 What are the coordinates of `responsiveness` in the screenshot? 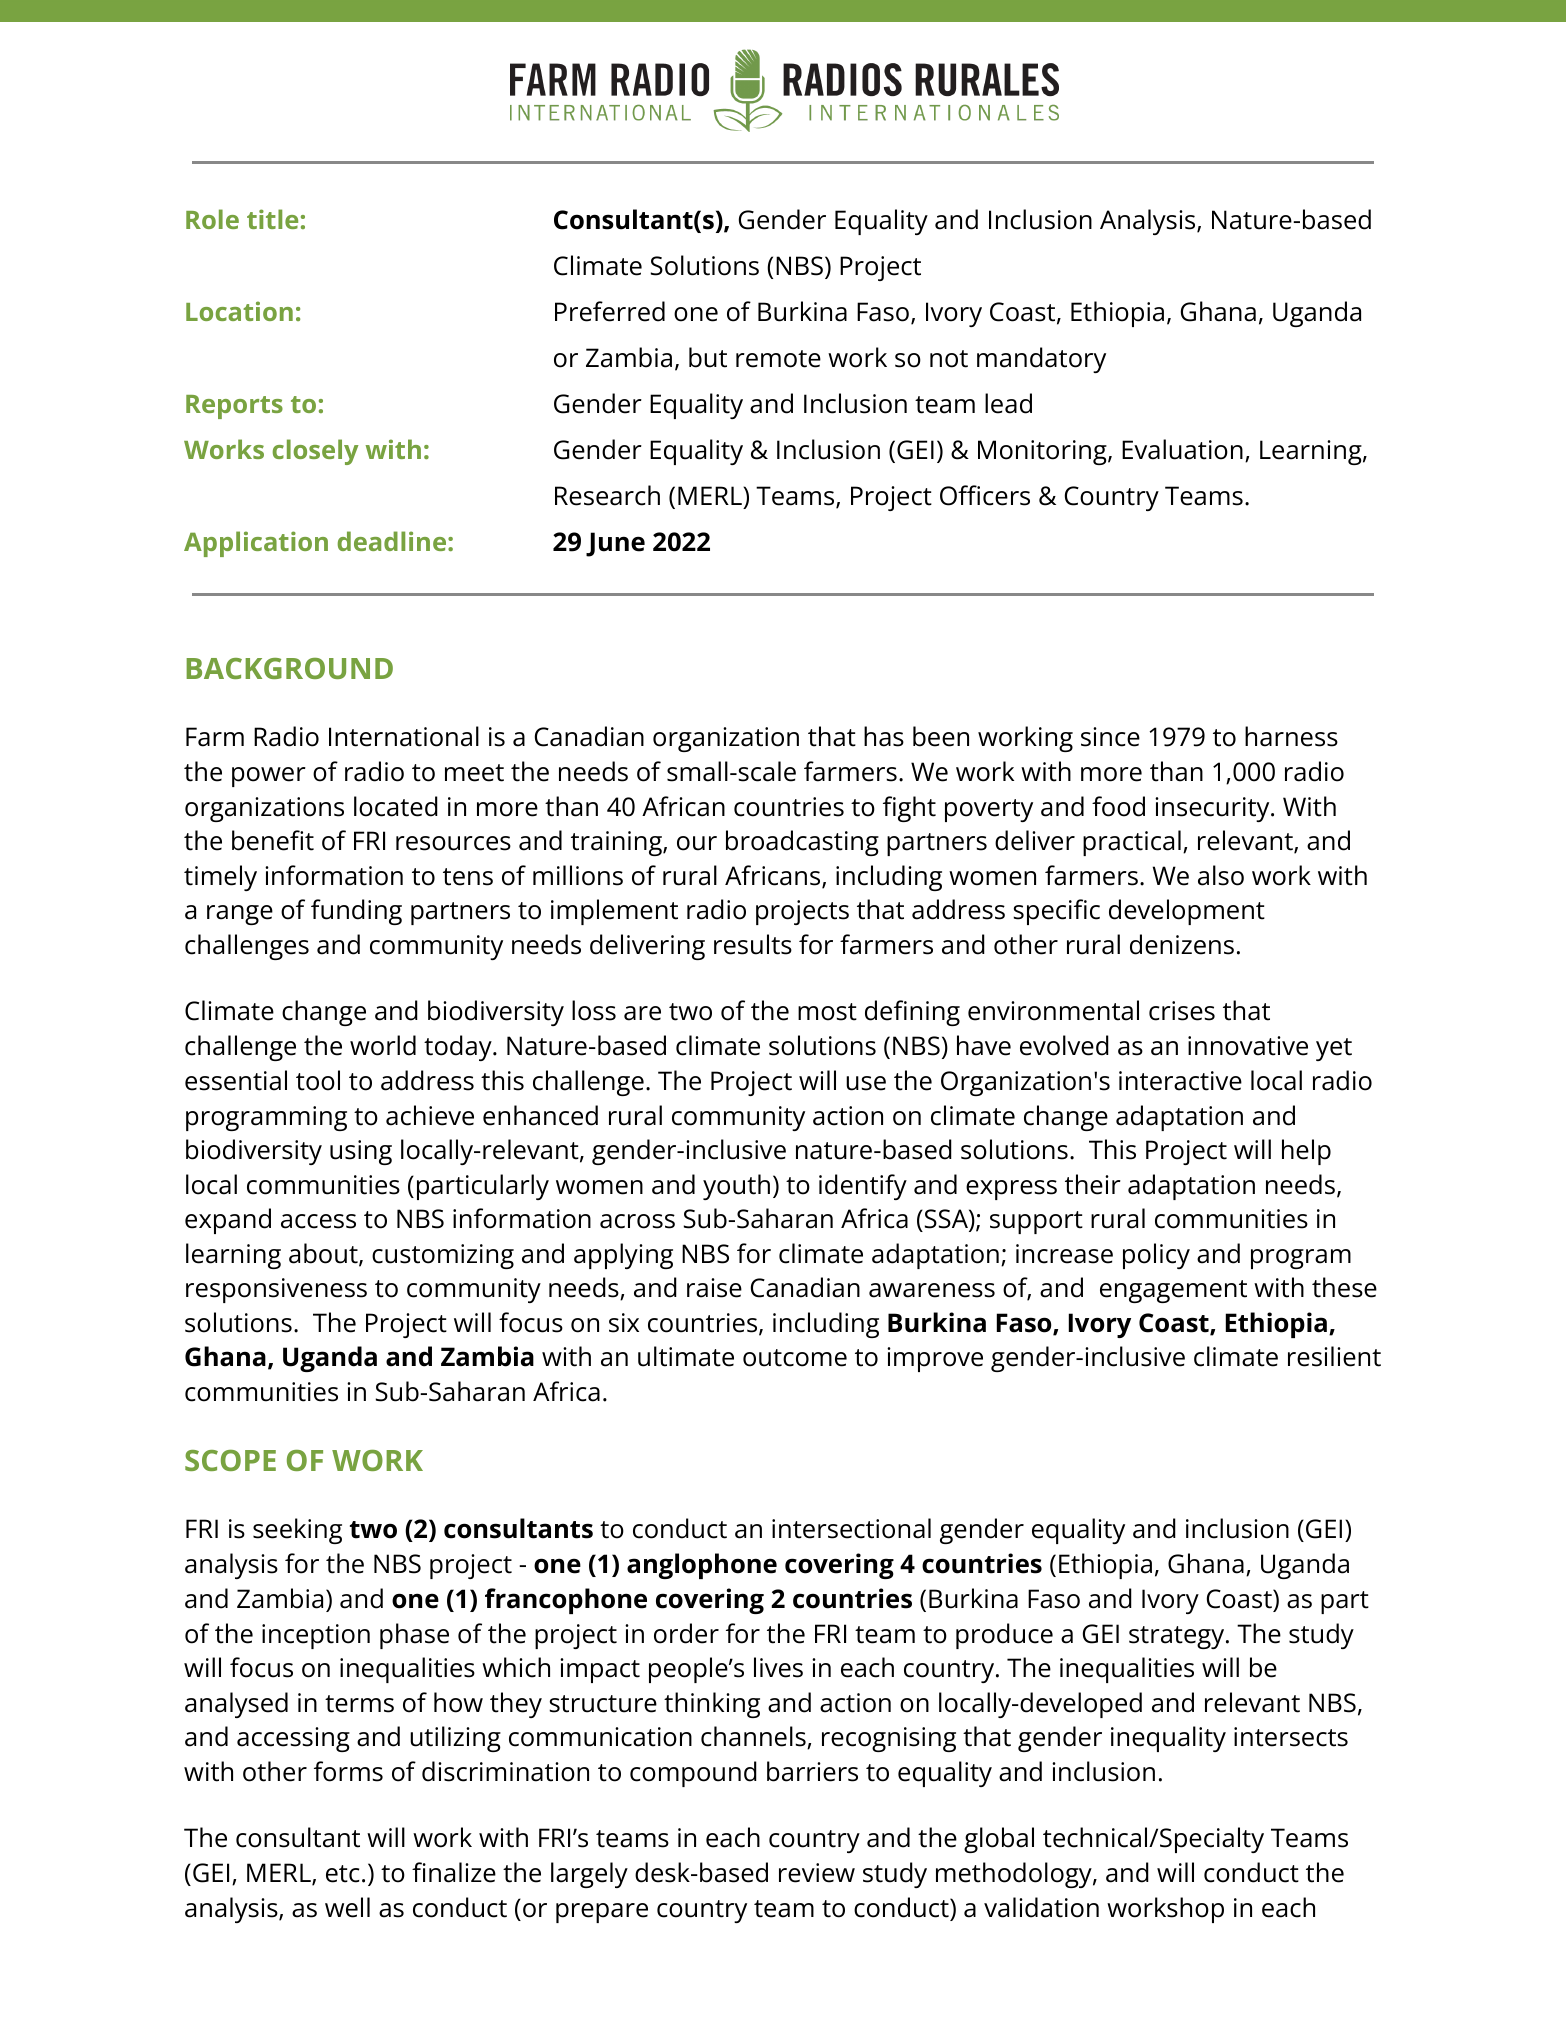 It's located at (276, 1290).
